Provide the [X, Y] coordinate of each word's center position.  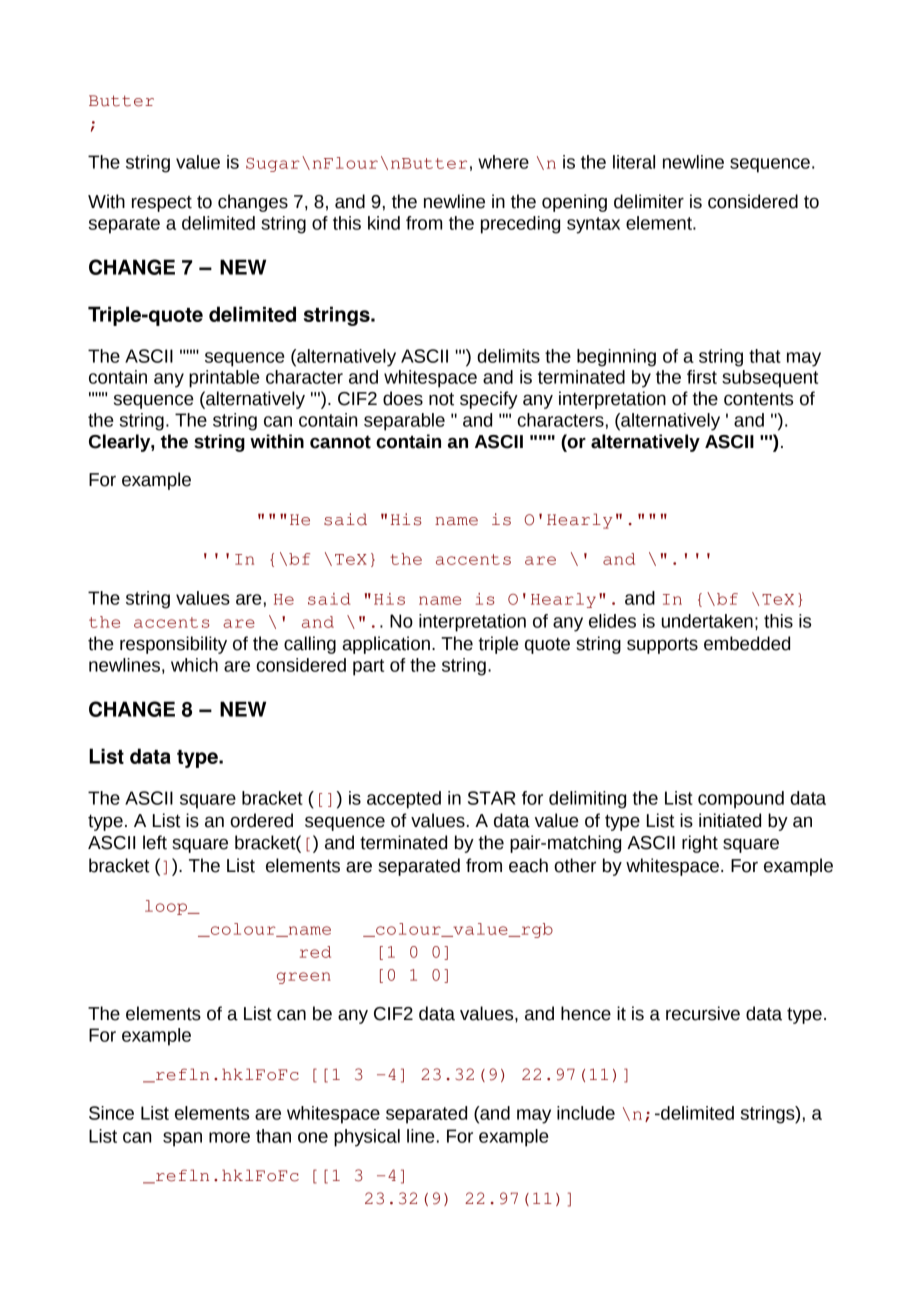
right [700, 844]
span [182, 1139]
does [403, 398]
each [528, 865]
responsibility [173, 645]
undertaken [707, 621]
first [702, 377]
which [194, 665]
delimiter [649, 201]
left [155, 842]
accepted [404, 800]
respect [162, 204]
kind [384, 223]
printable [224, 379]
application [386, 645]
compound [741, 800]
